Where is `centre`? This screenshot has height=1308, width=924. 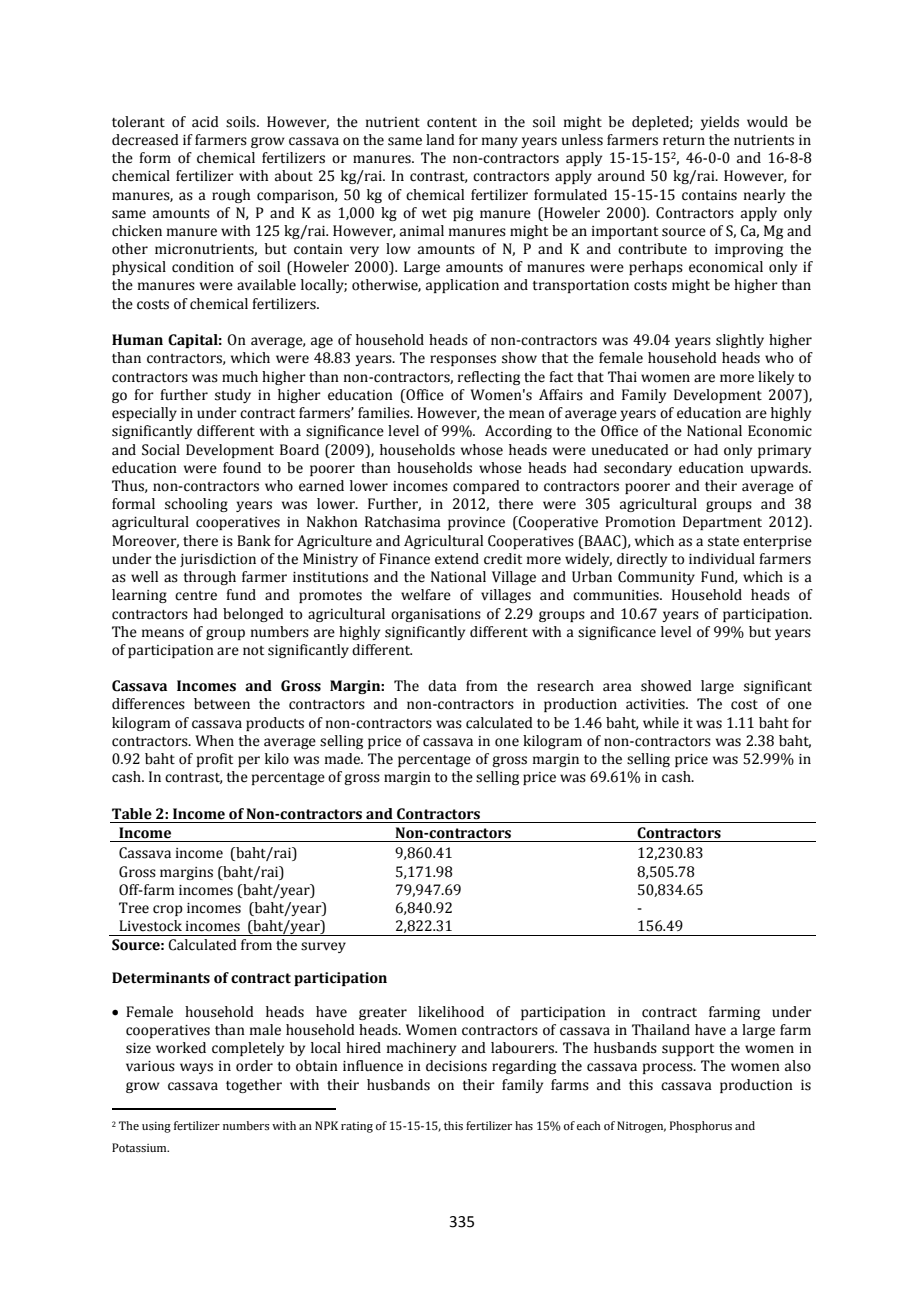 centre is located at coordinates (196, 596).
